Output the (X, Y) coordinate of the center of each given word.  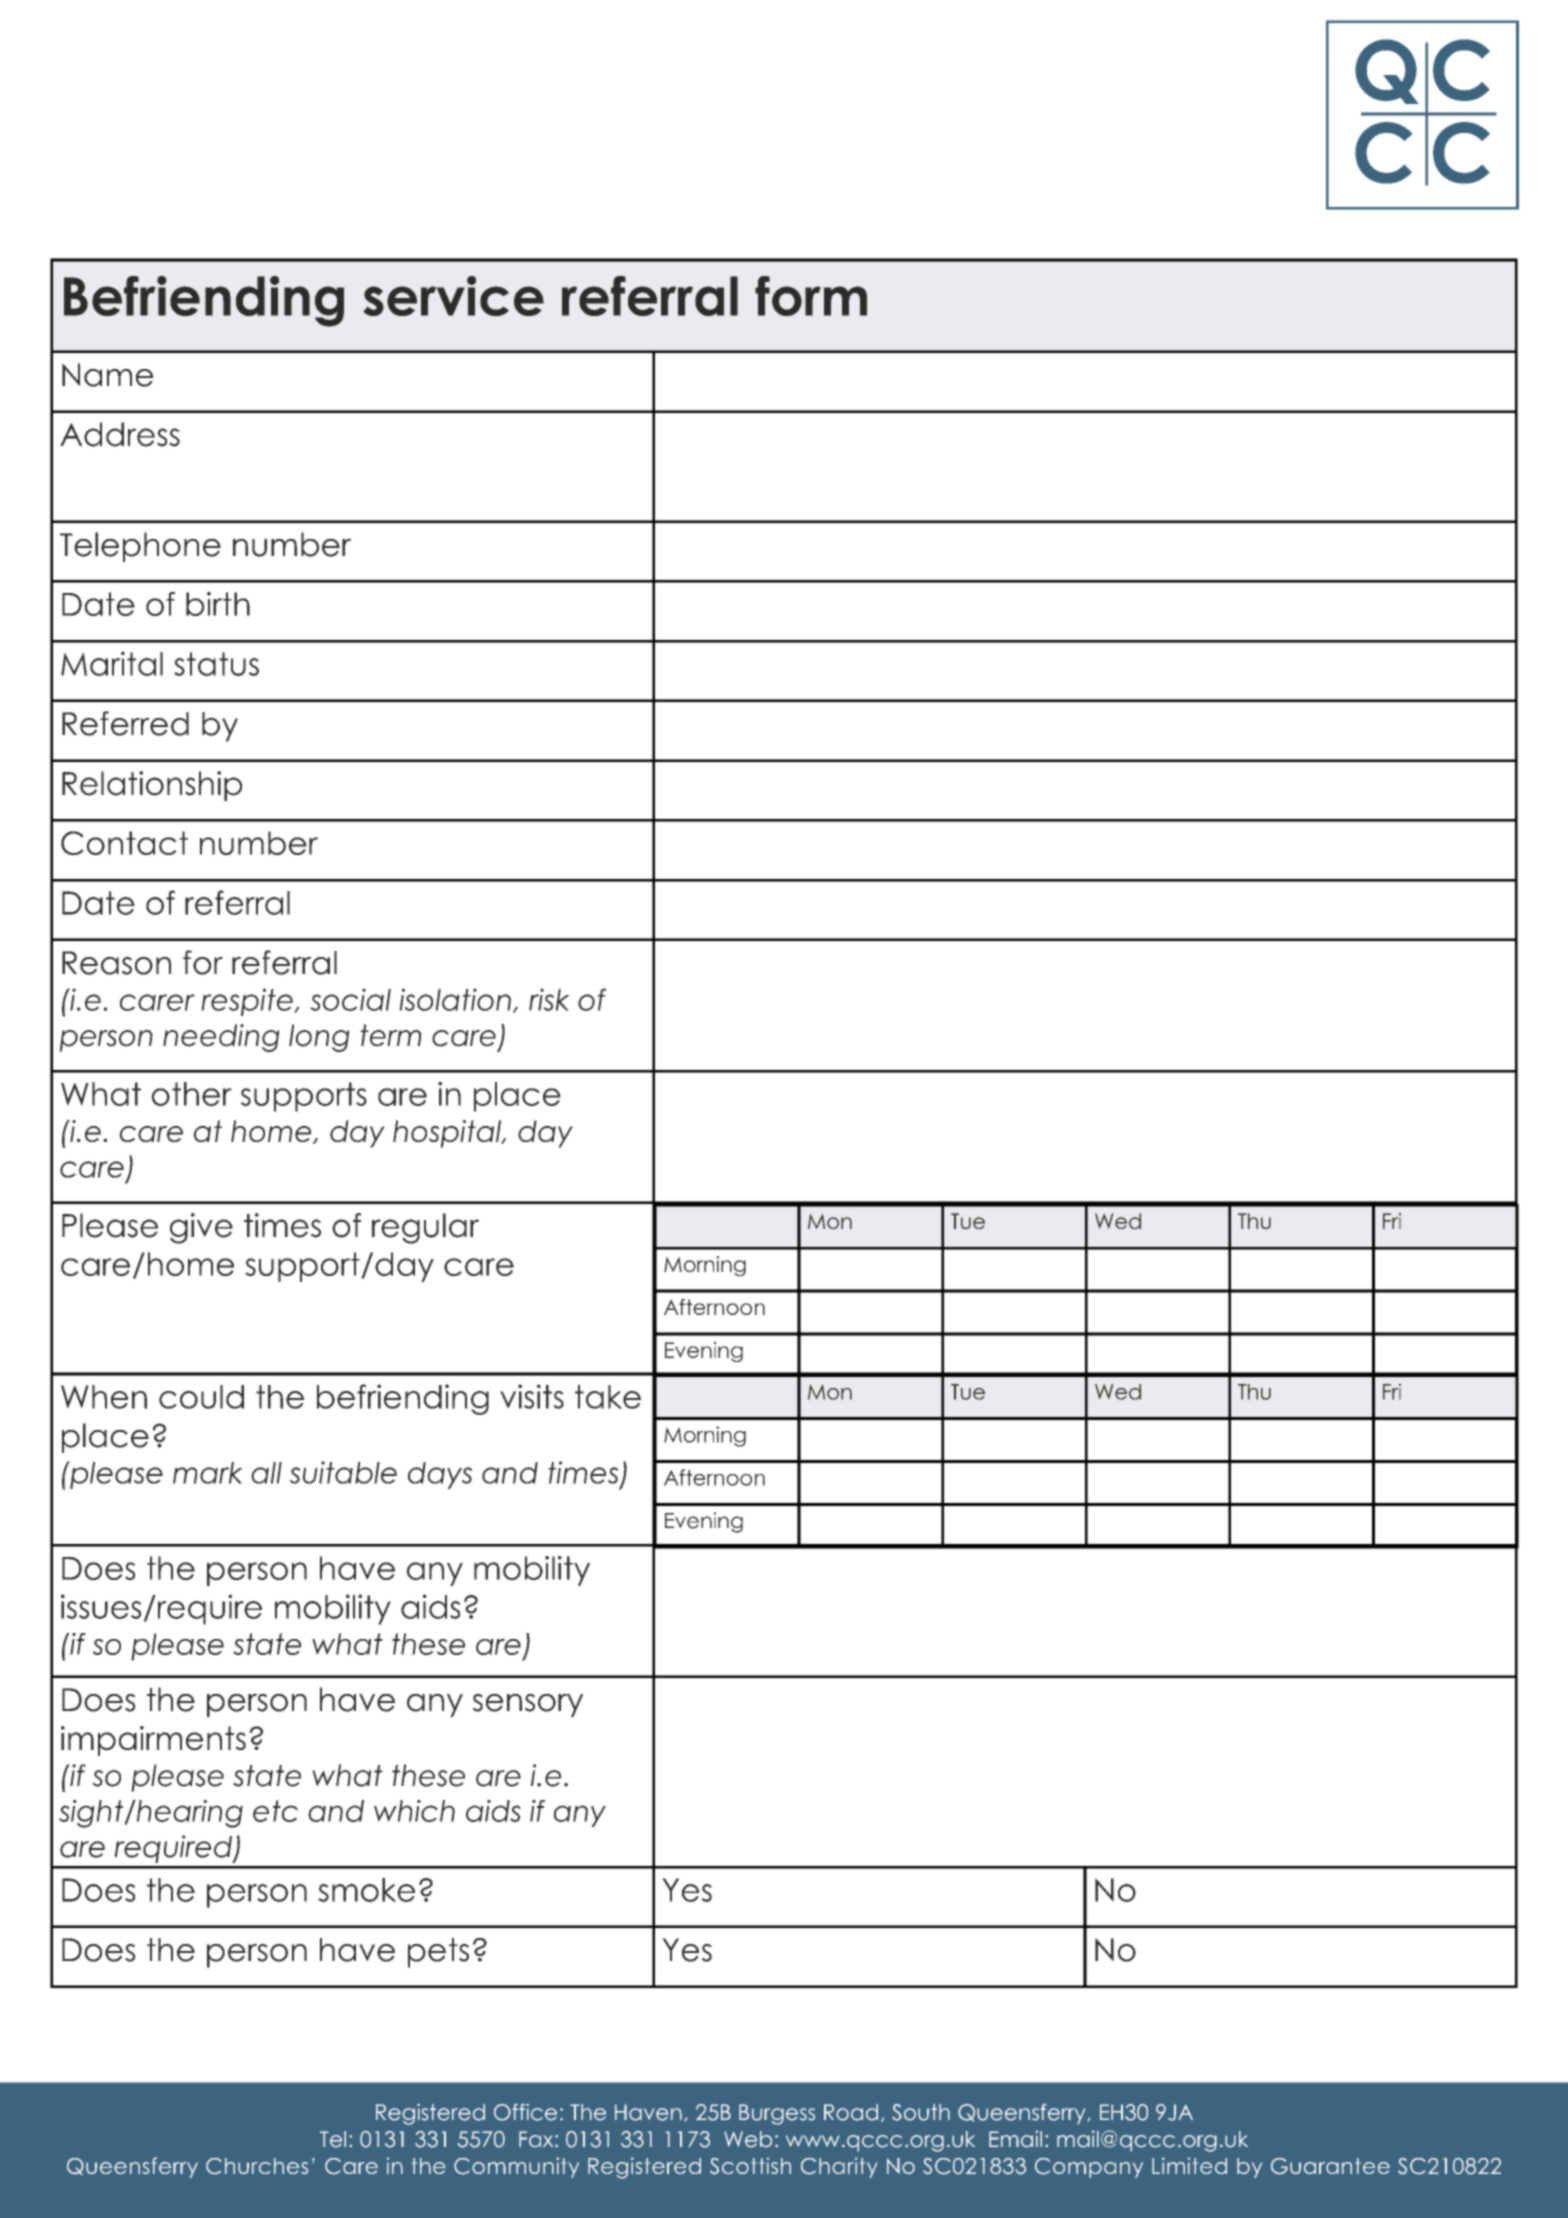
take (608, 1397)
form (811, 296)
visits (532, 1396)
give (201, 1228)
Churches (257, 2166)
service (454, 296)
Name (107, 375)
